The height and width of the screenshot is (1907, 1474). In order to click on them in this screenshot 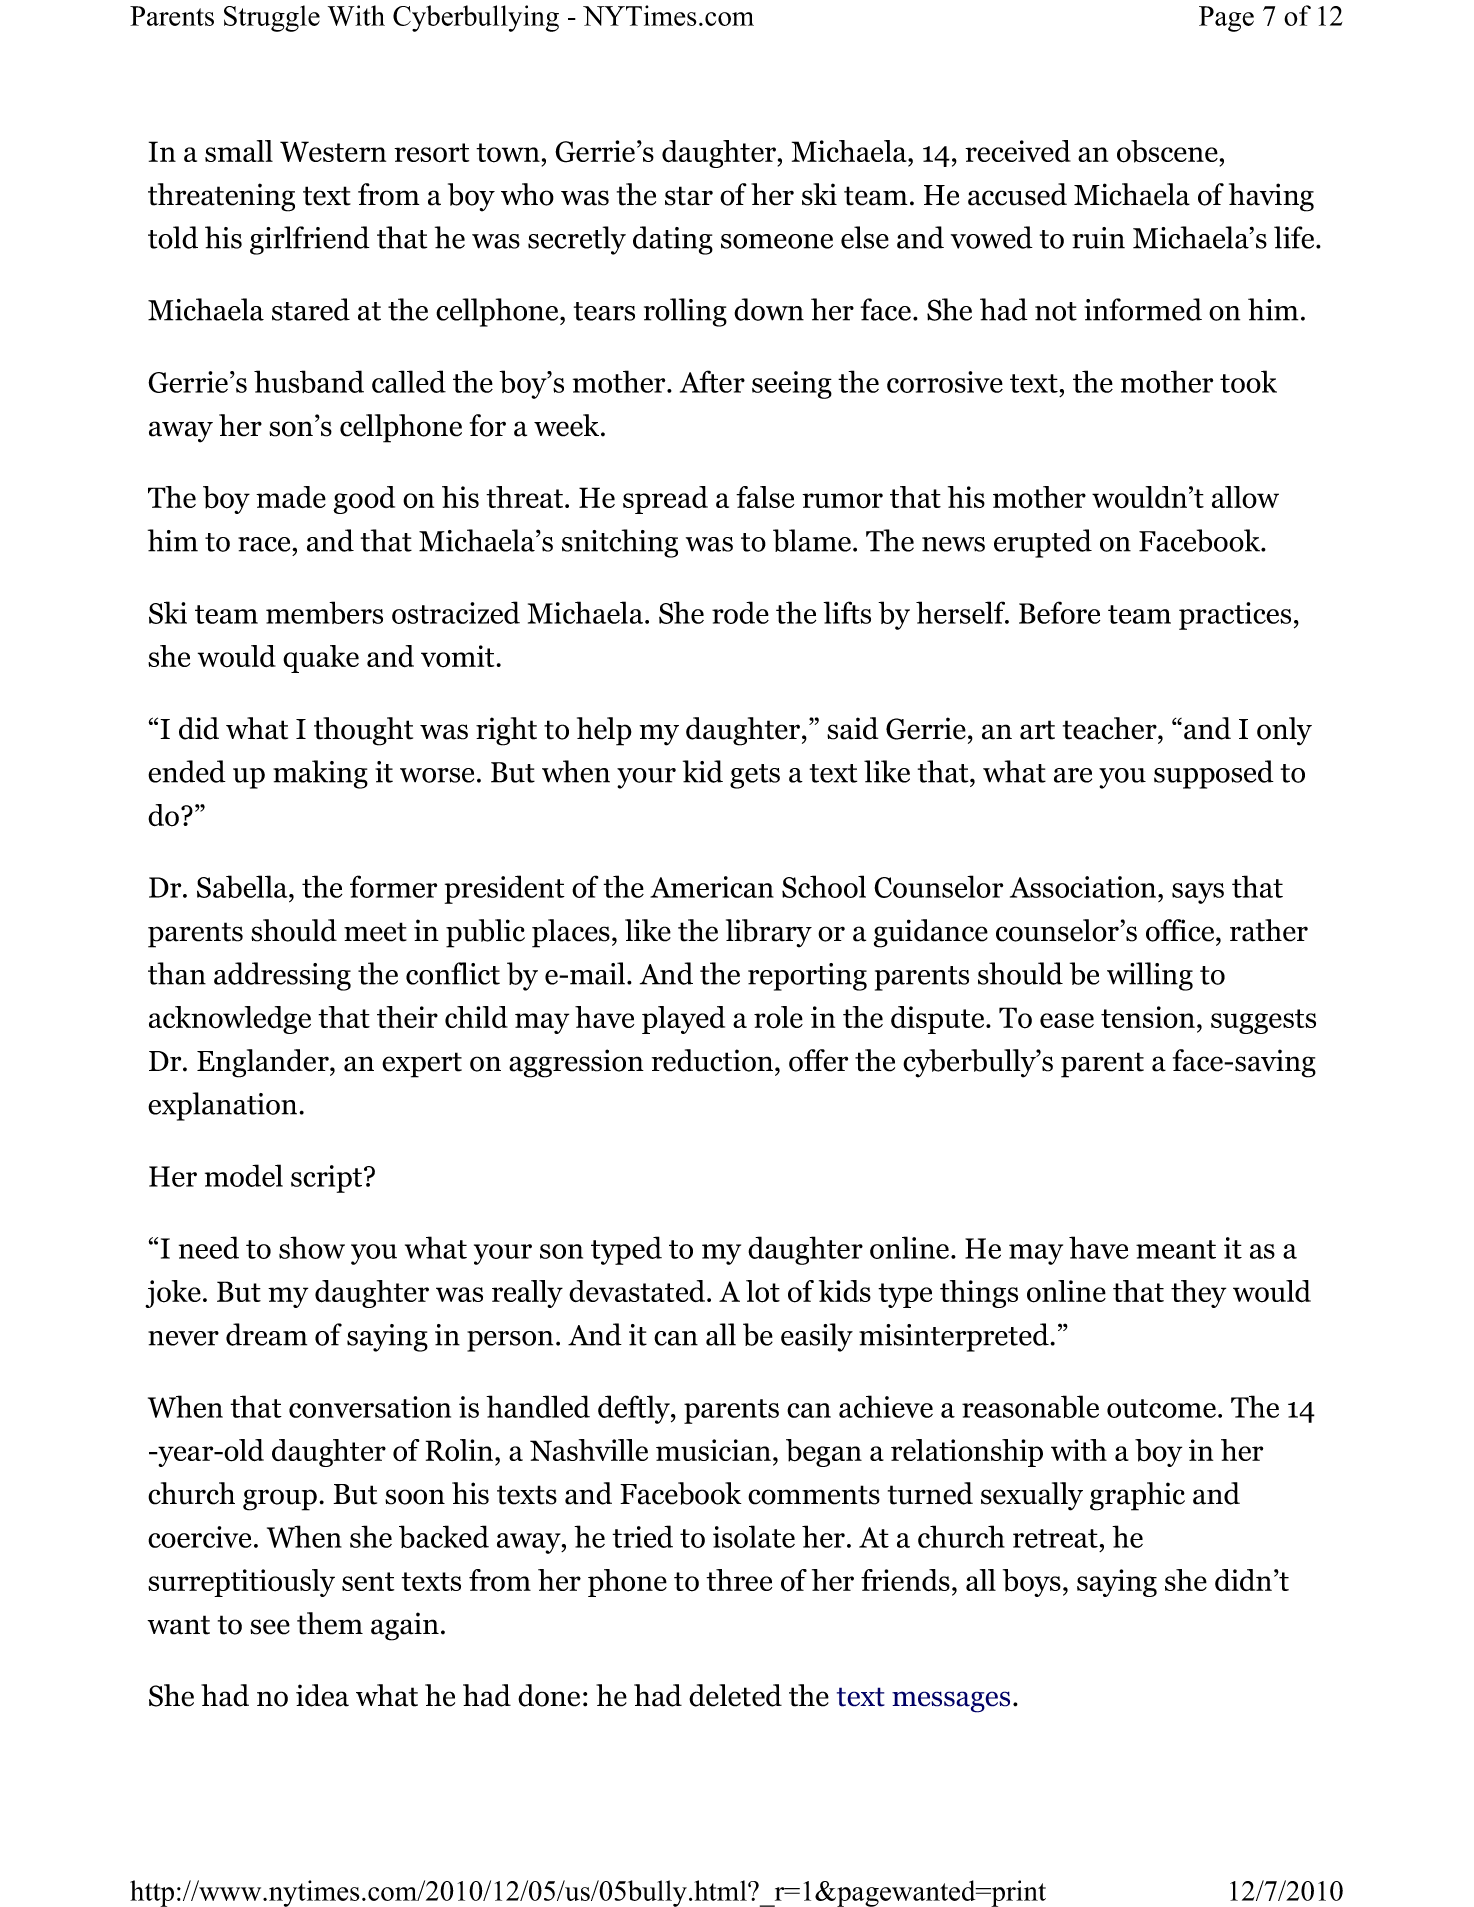, I will do `click(330, 1623)`.
